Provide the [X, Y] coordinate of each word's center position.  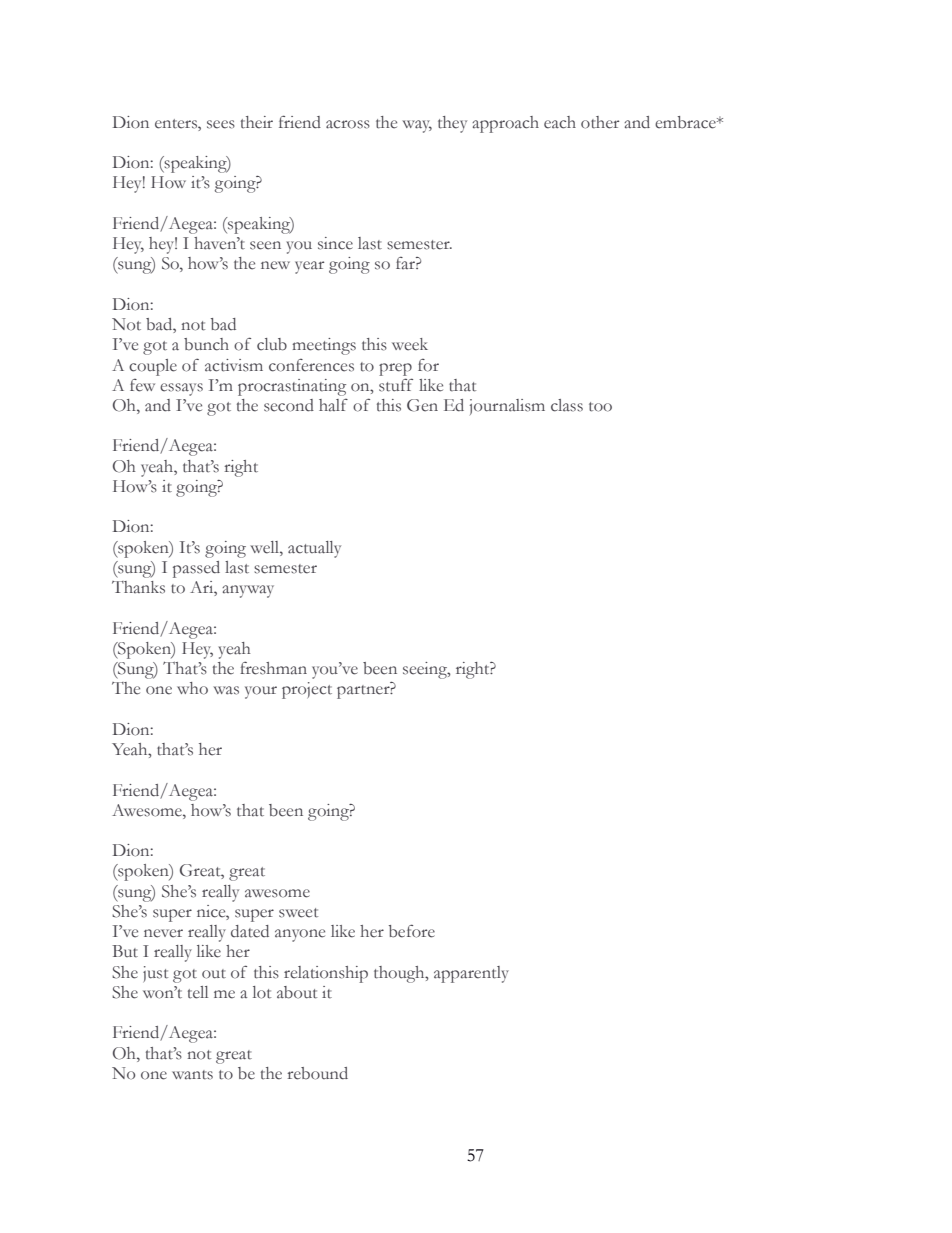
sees [221, 124]
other [600, 122]
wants [192, 1075]
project [307, 690]
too [600, 407]
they [452, 124]
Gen [422, 405]
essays [181, 389]
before [412, 931]
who [192, 688]
